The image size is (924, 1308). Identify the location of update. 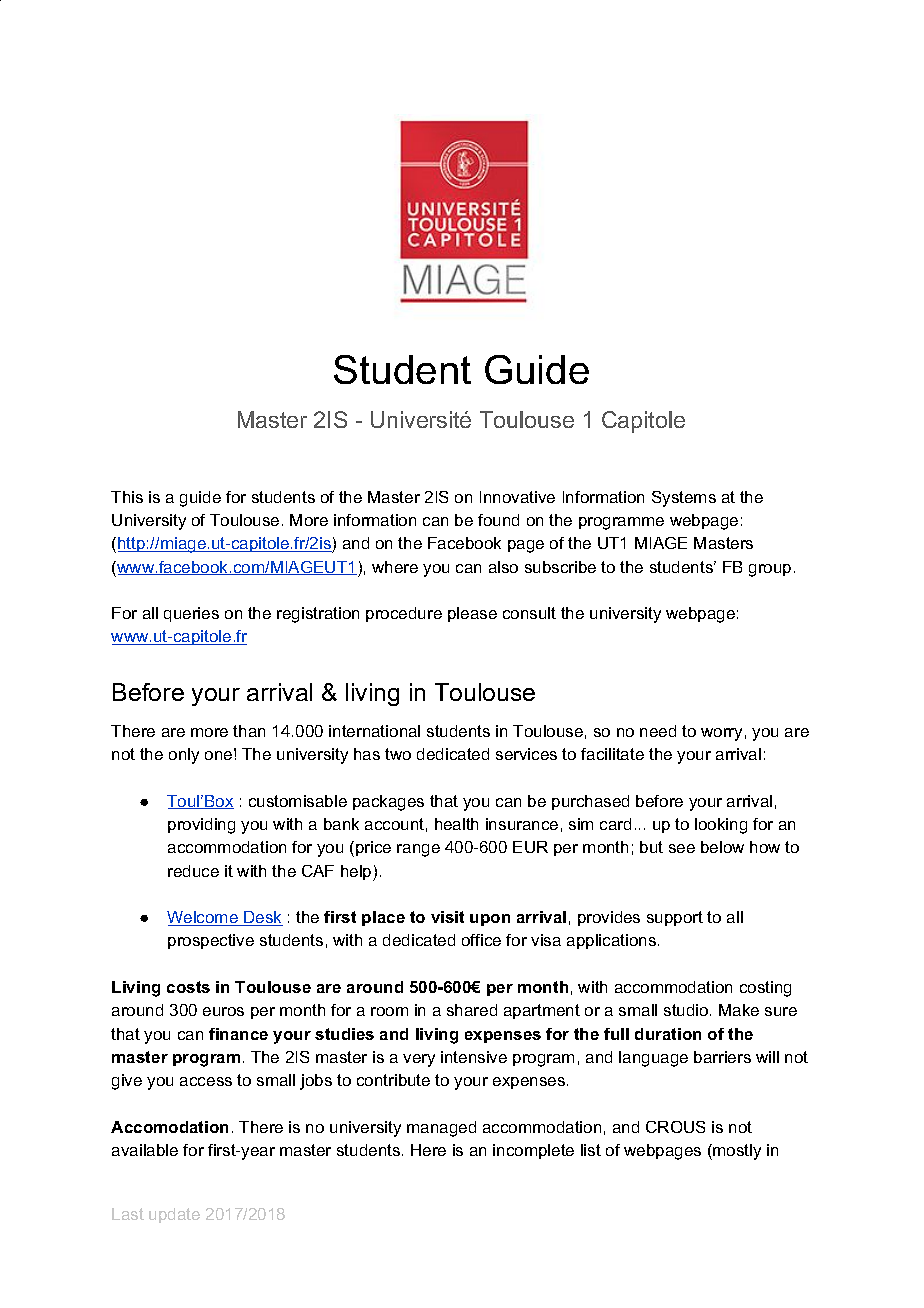
(174, 1215).
